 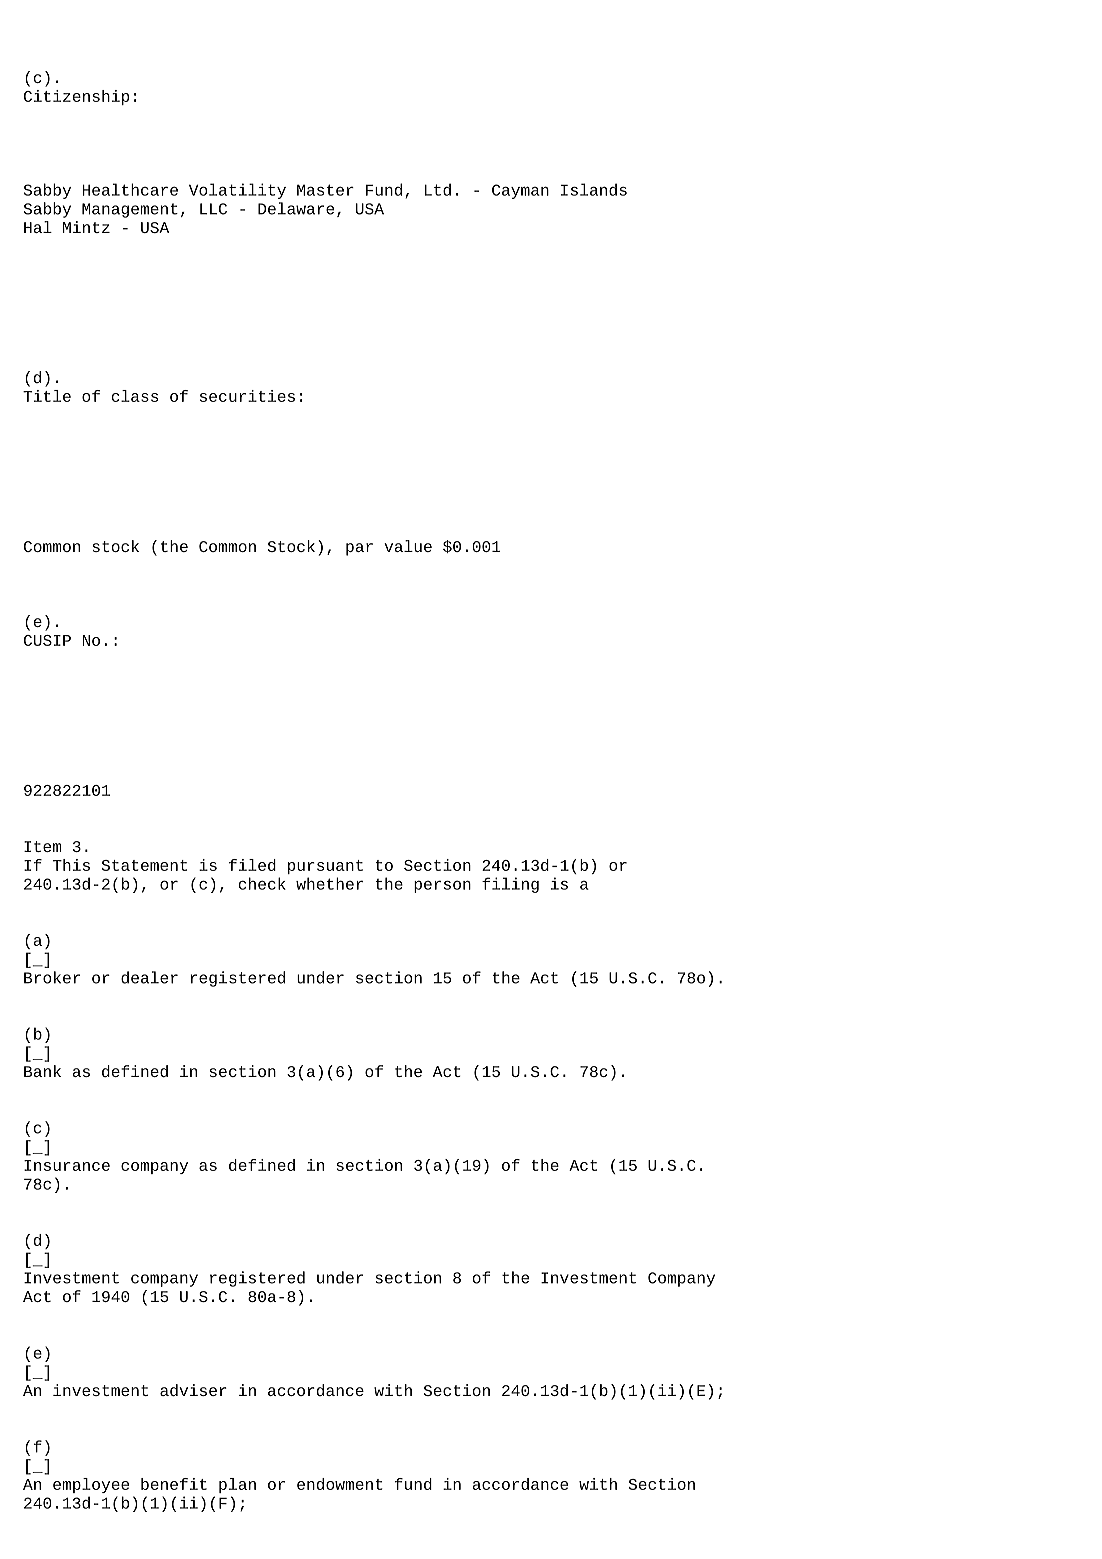 I want to click on employee, so click(x=91, y=1485).
